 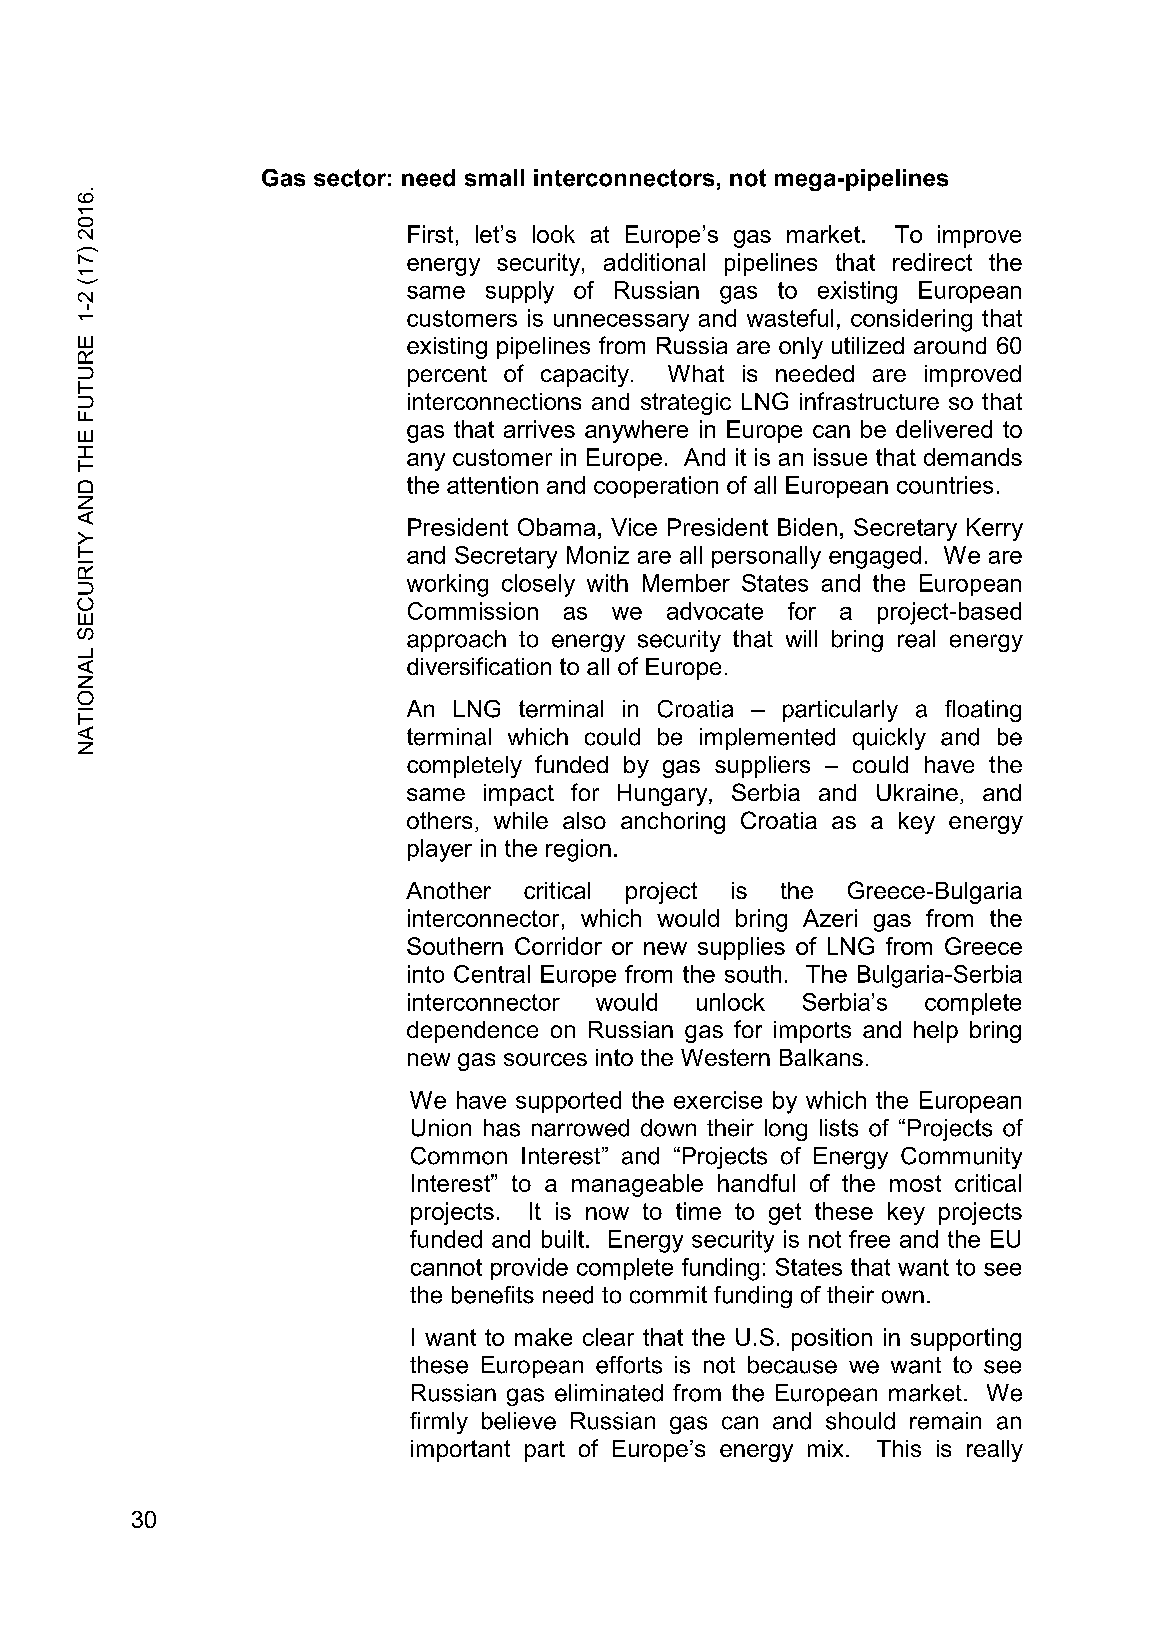 What do you see at coordinates (945, 1421) in the screenshot?
I see `remain` at bounding box center [945, 1421].
